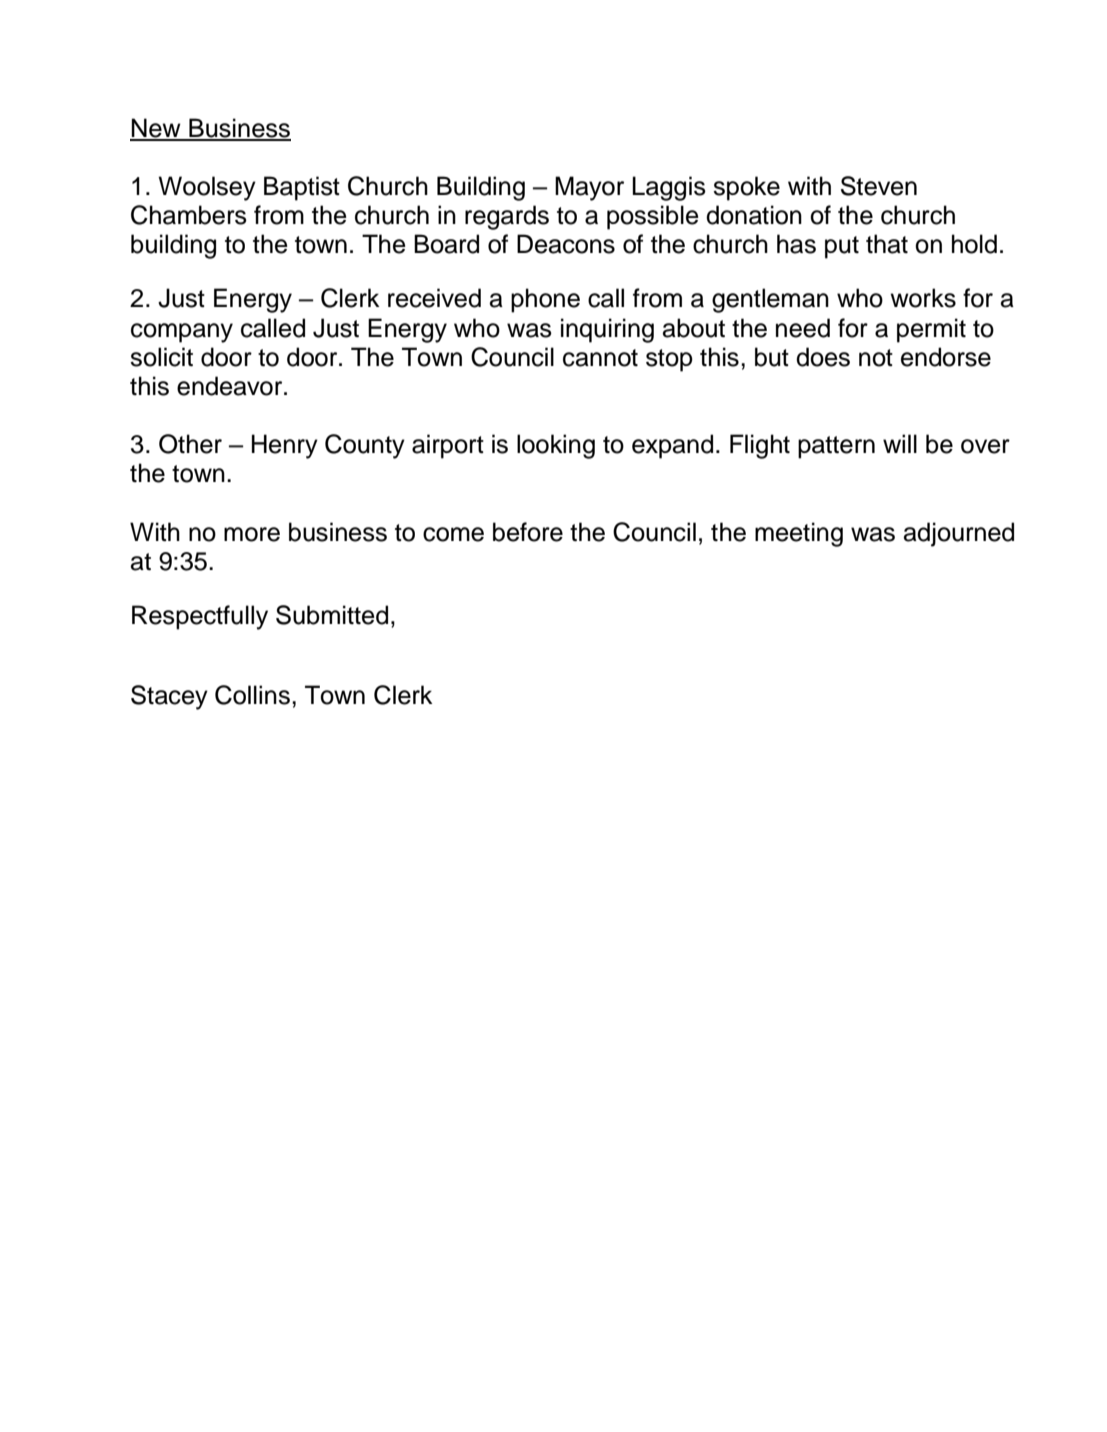 The image size is (1107, 1432). Describe the element at coordinates (600, 358) in the screenshot. I see `cannot` at that location.
